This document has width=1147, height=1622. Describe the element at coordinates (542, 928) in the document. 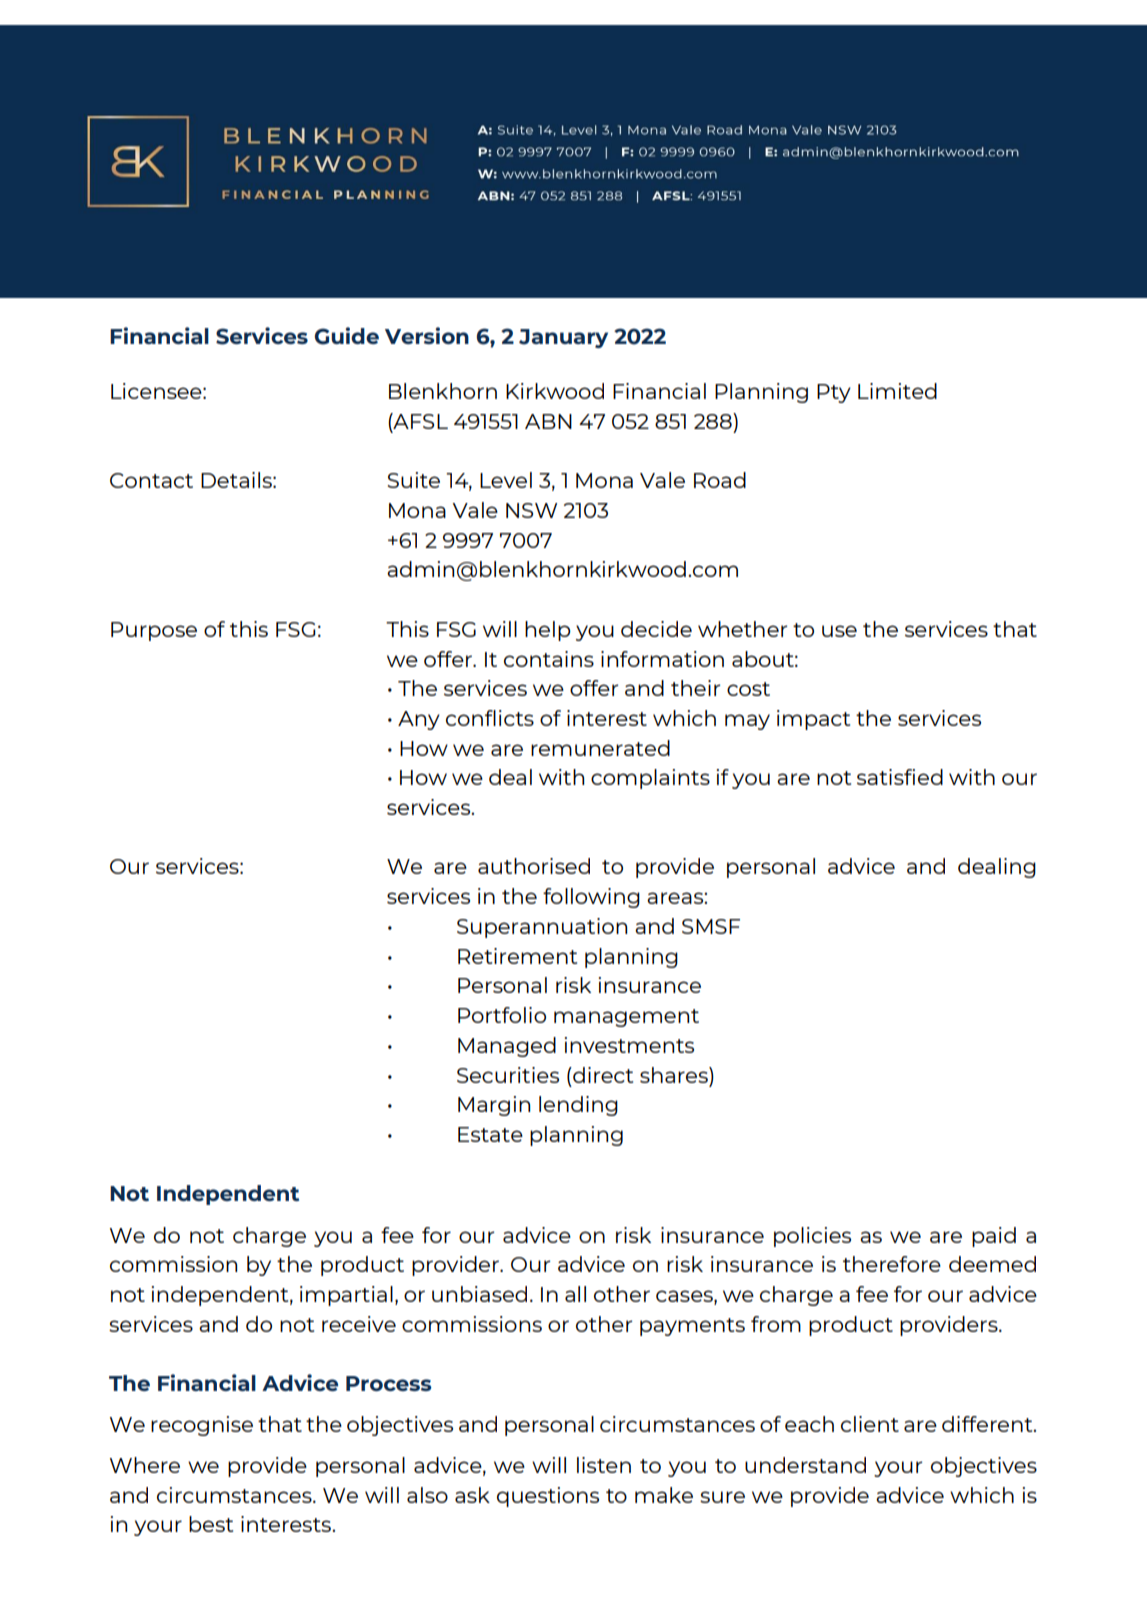

I see `Superannuation` at that location.
